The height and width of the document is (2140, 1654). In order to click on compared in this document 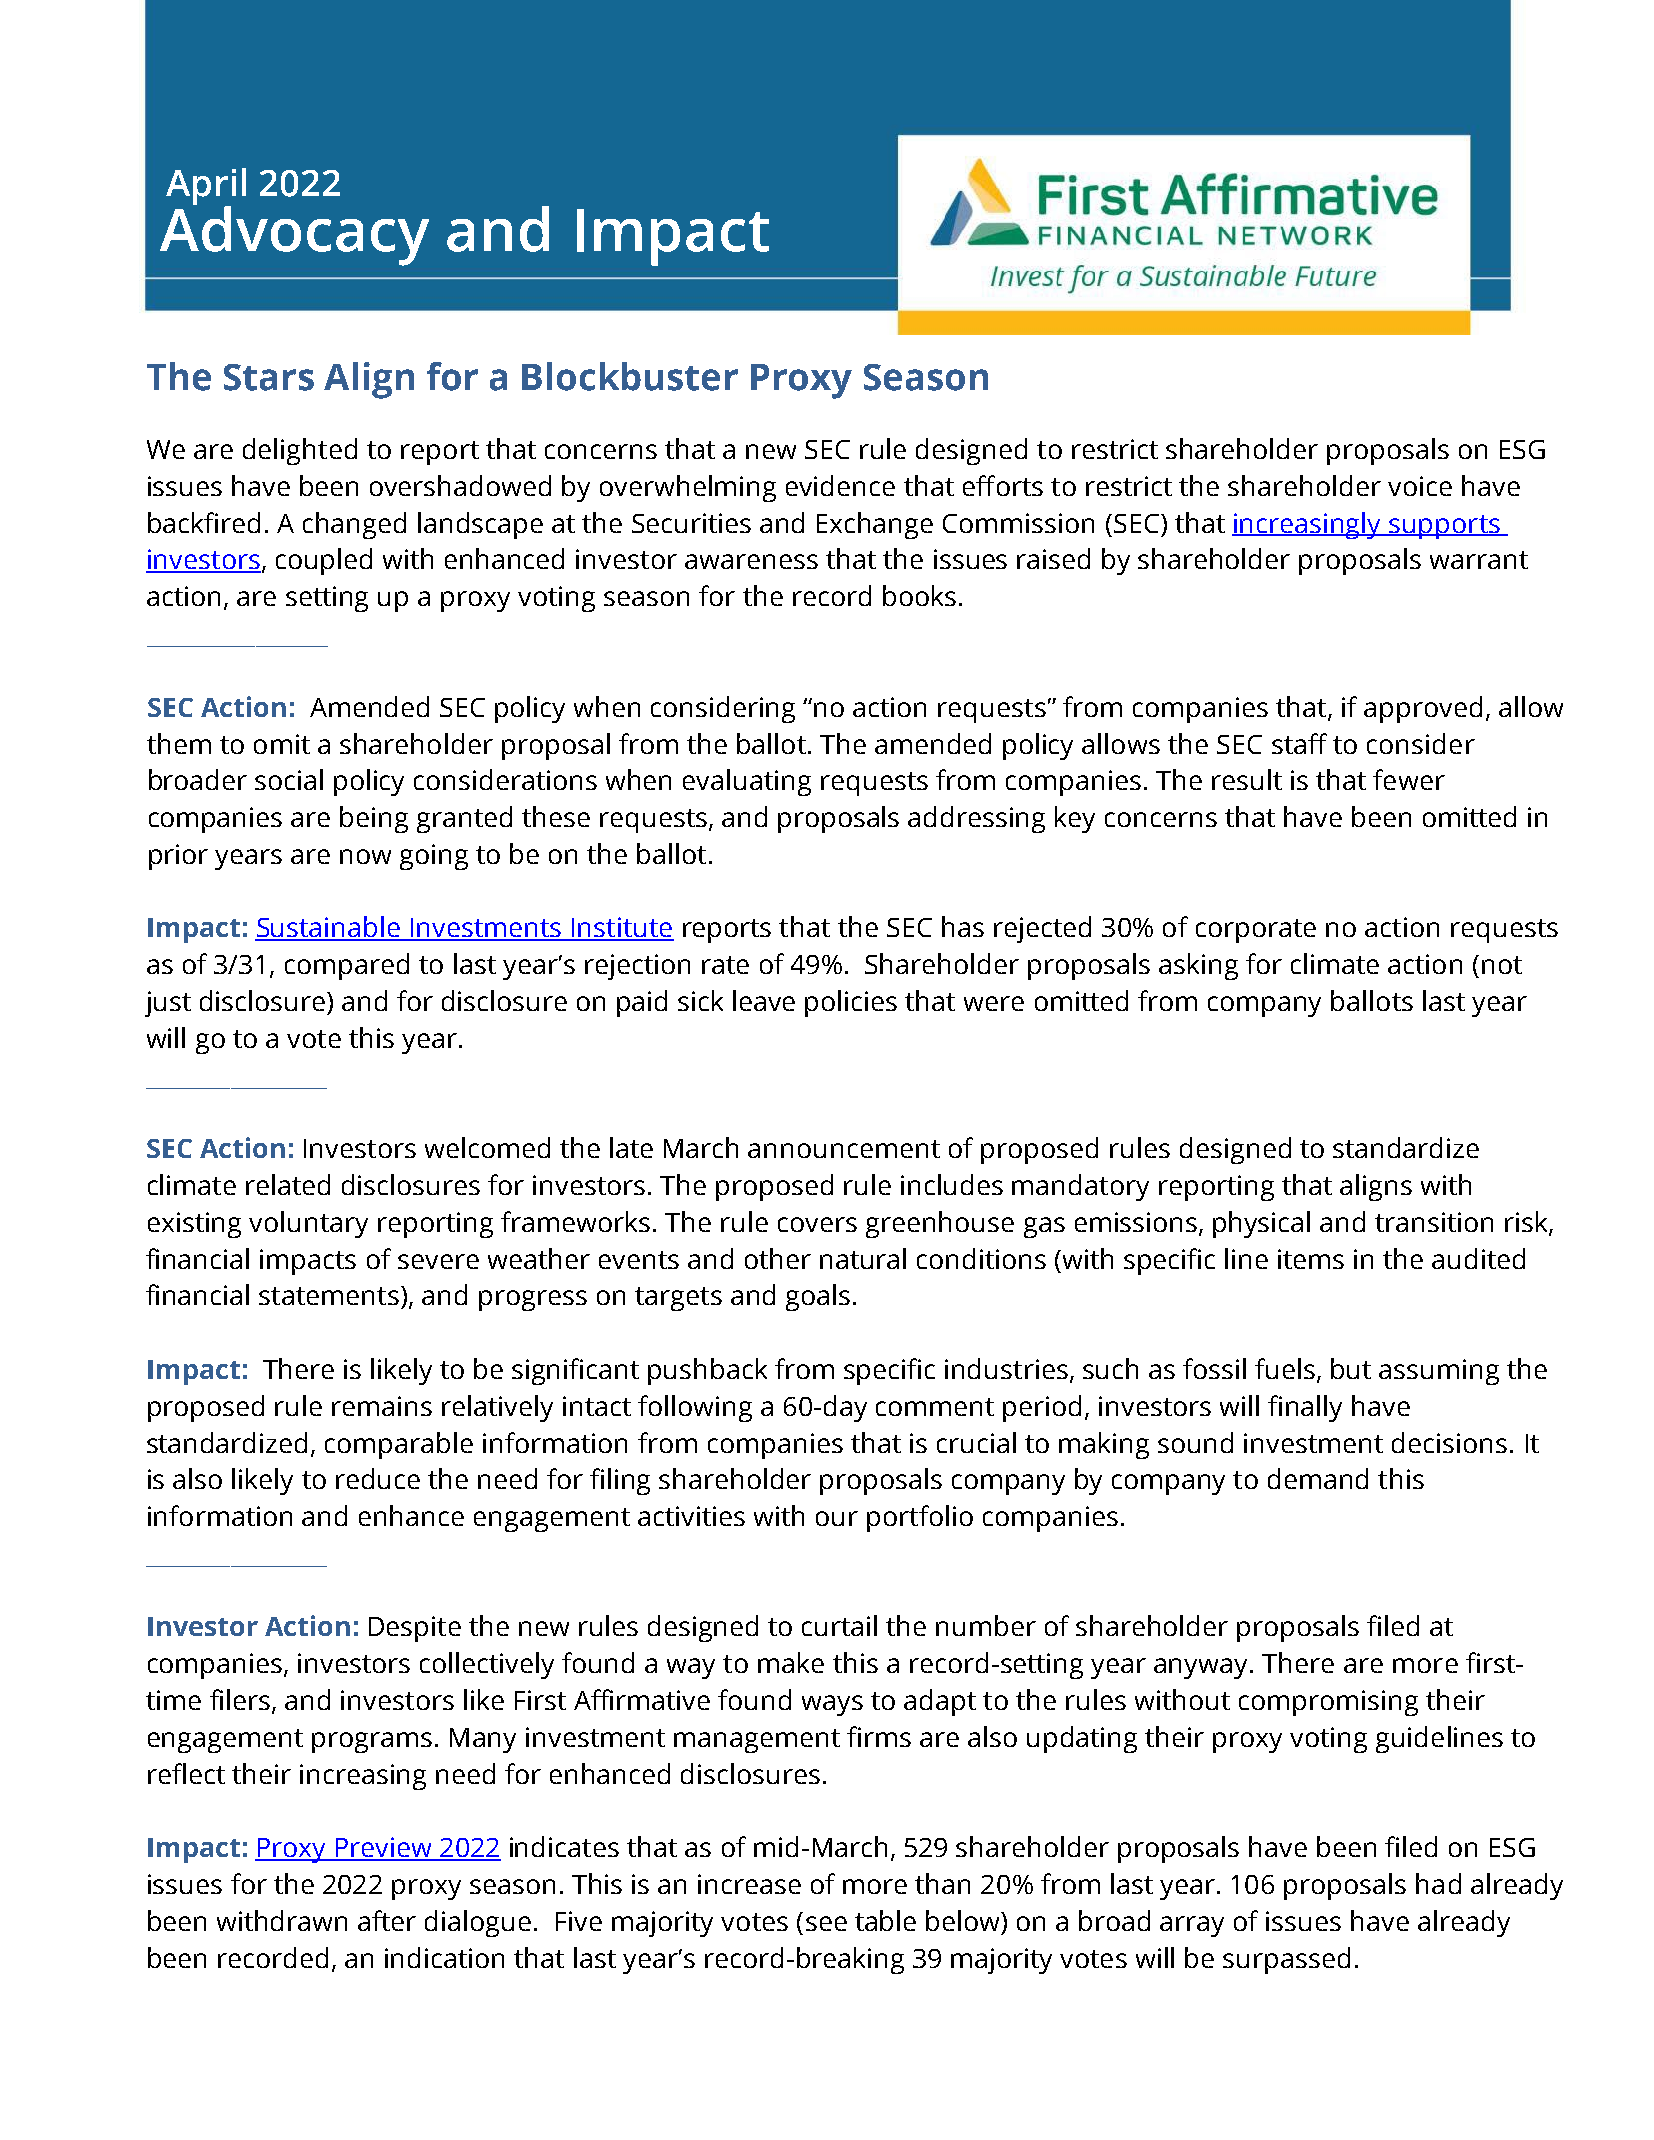, I will do `click(347, 966)`.
